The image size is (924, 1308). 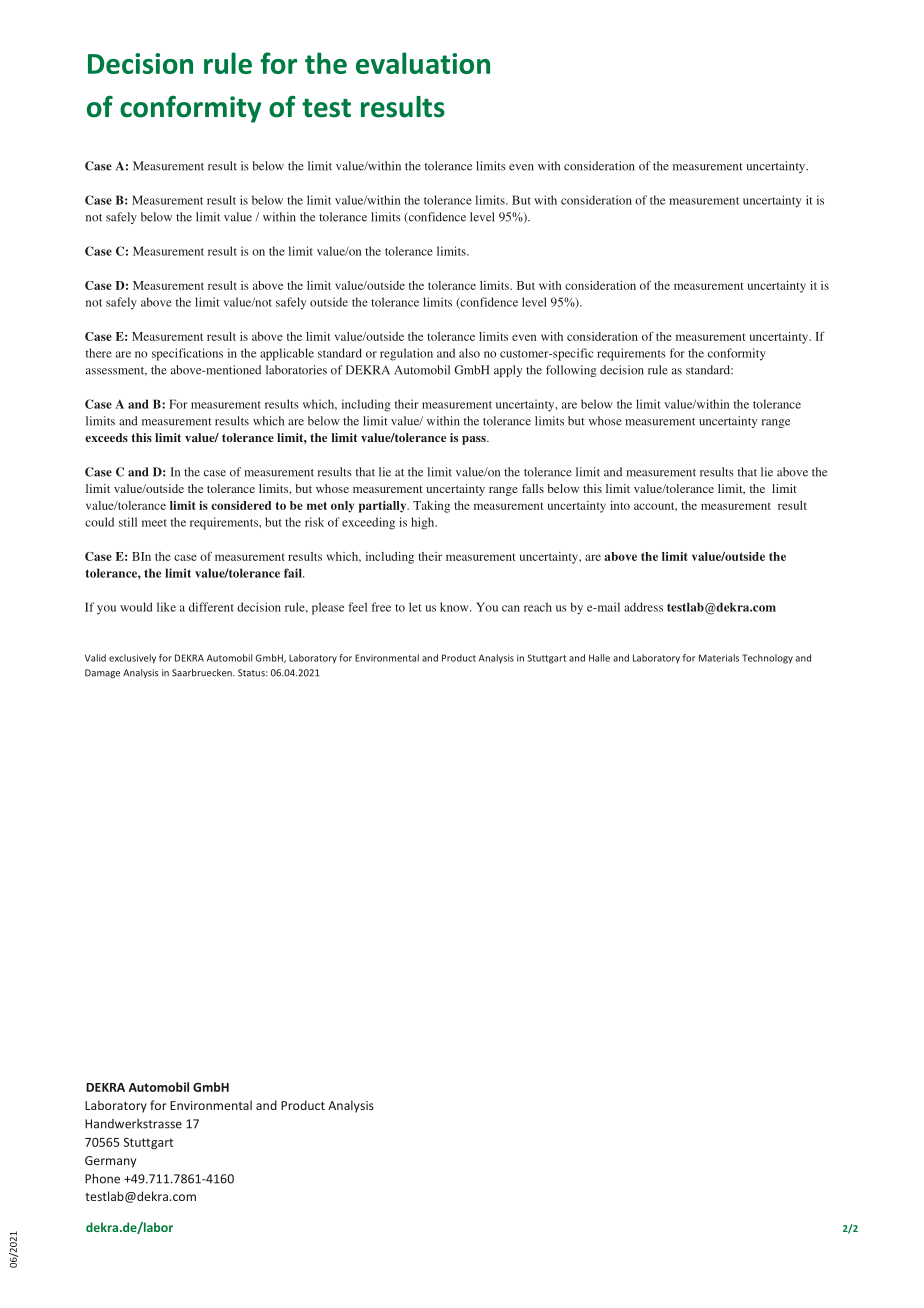 What do you see at coordinates (620, 505) in the screenshot?
I see `into` at bounding box center [620, 505].
